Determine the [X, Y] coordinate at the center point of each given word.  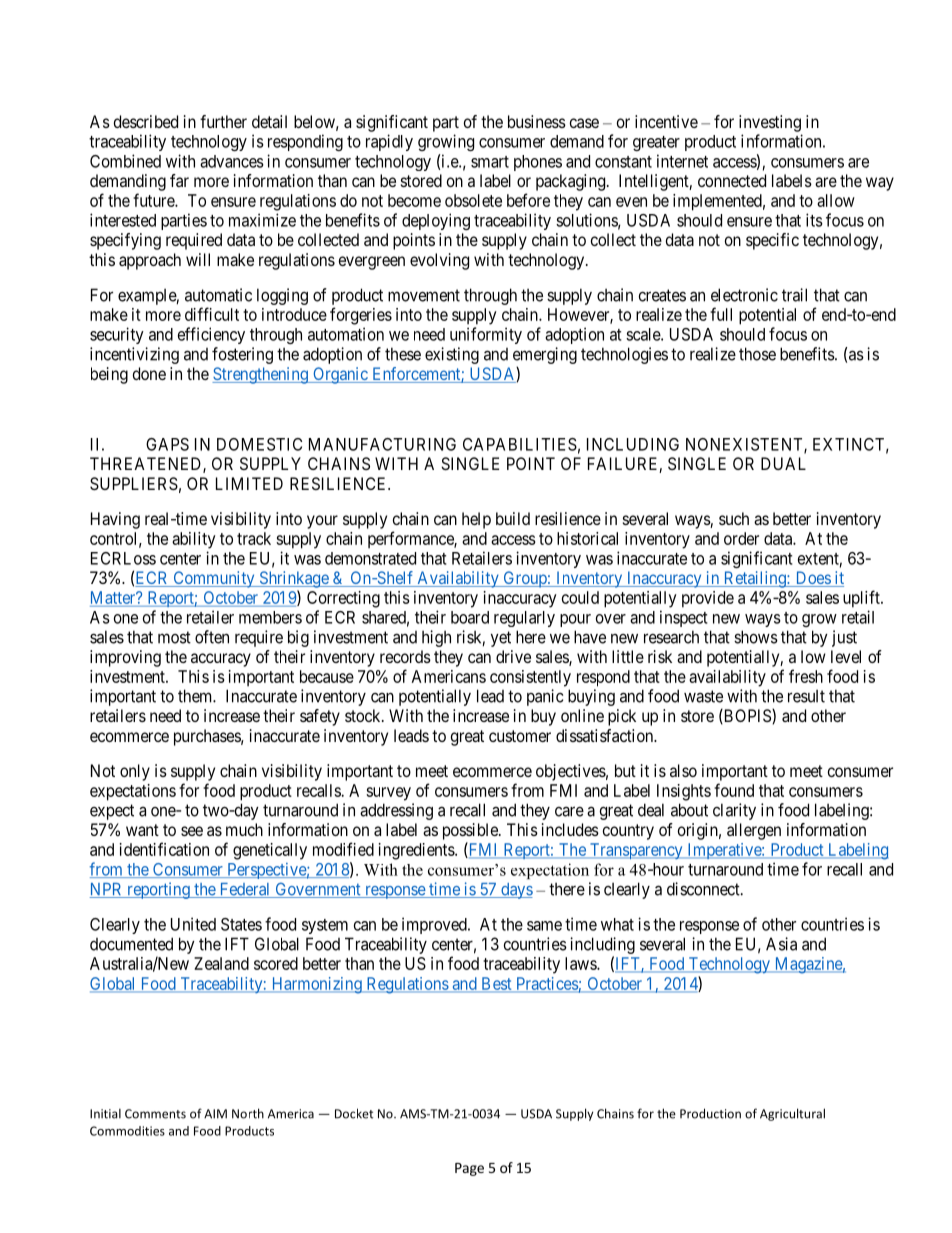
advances [232, 161]
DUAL [783, 463]
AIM [215, 1114]
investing [770, 123]
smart [490, 162]
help [476, 520]
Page [469, 1169]
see [192, 831]
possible [471, 831]
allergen [754, 831]
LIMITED [249, 483]
